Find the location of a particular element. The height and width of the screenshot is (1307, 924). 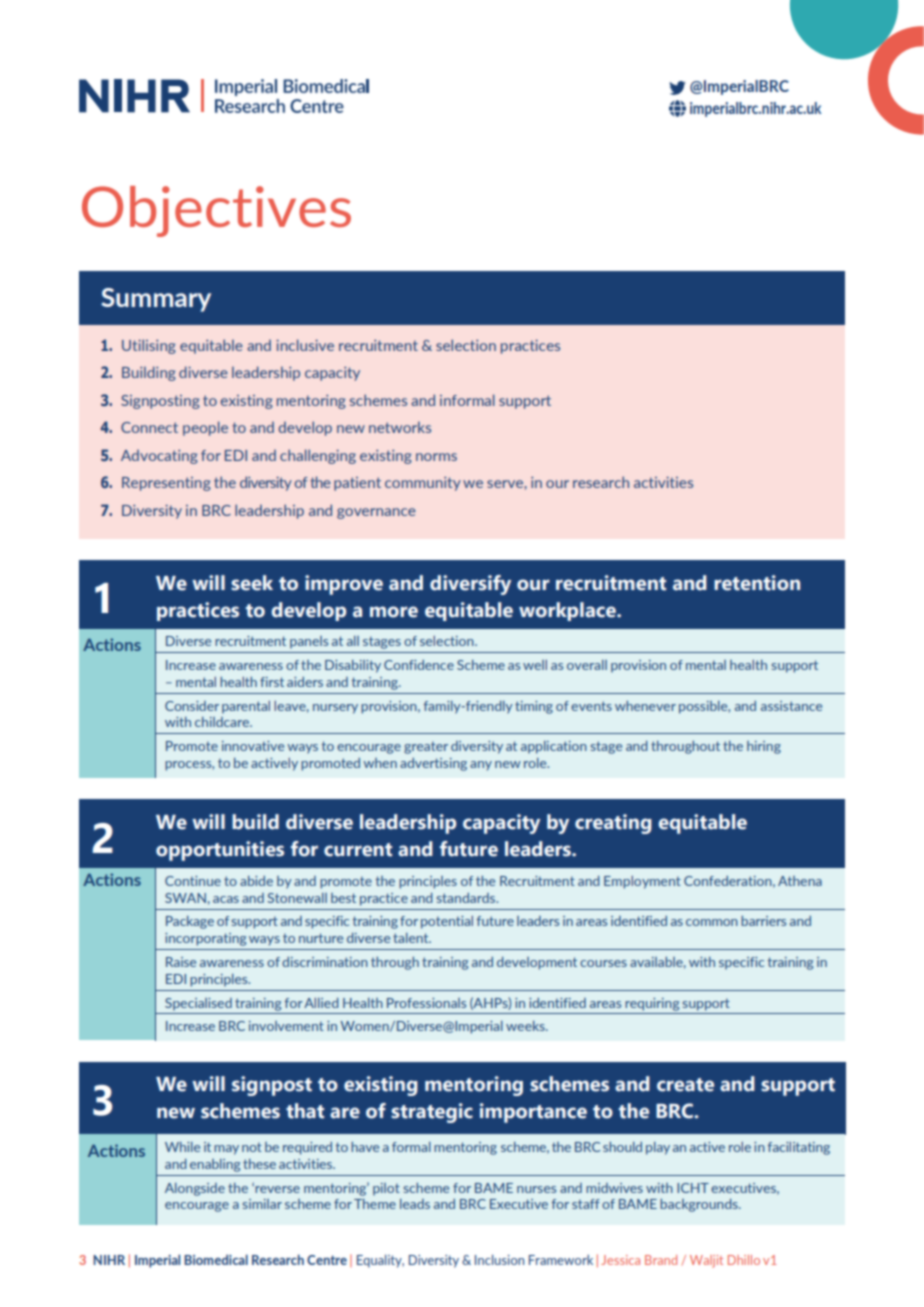

Biomedical is located at coordinates (216, 1259).
